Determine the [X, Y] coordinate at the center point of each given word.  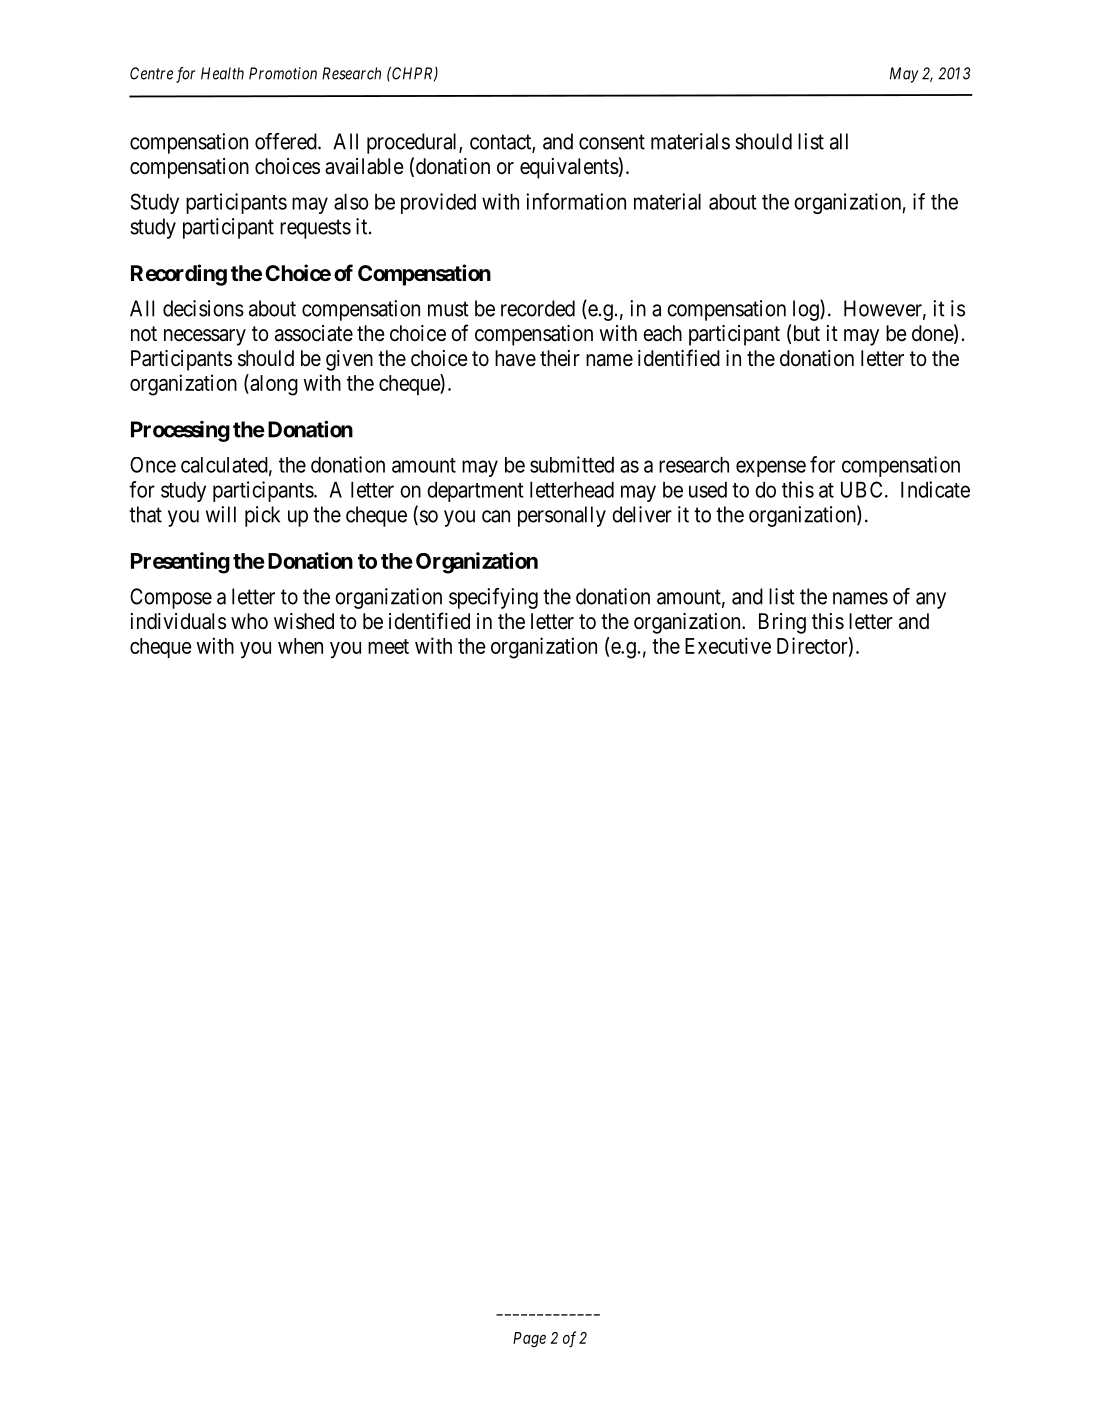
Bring [782, 623]
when [300, 646]
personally [562, 516]
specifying [493, 598]
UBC [861, 489]
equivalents [569, 168]
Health [222, 73]
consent [612, 142]
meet [388, 646]
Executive [728, 645]
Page [529, 1339]
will [221, 514]
